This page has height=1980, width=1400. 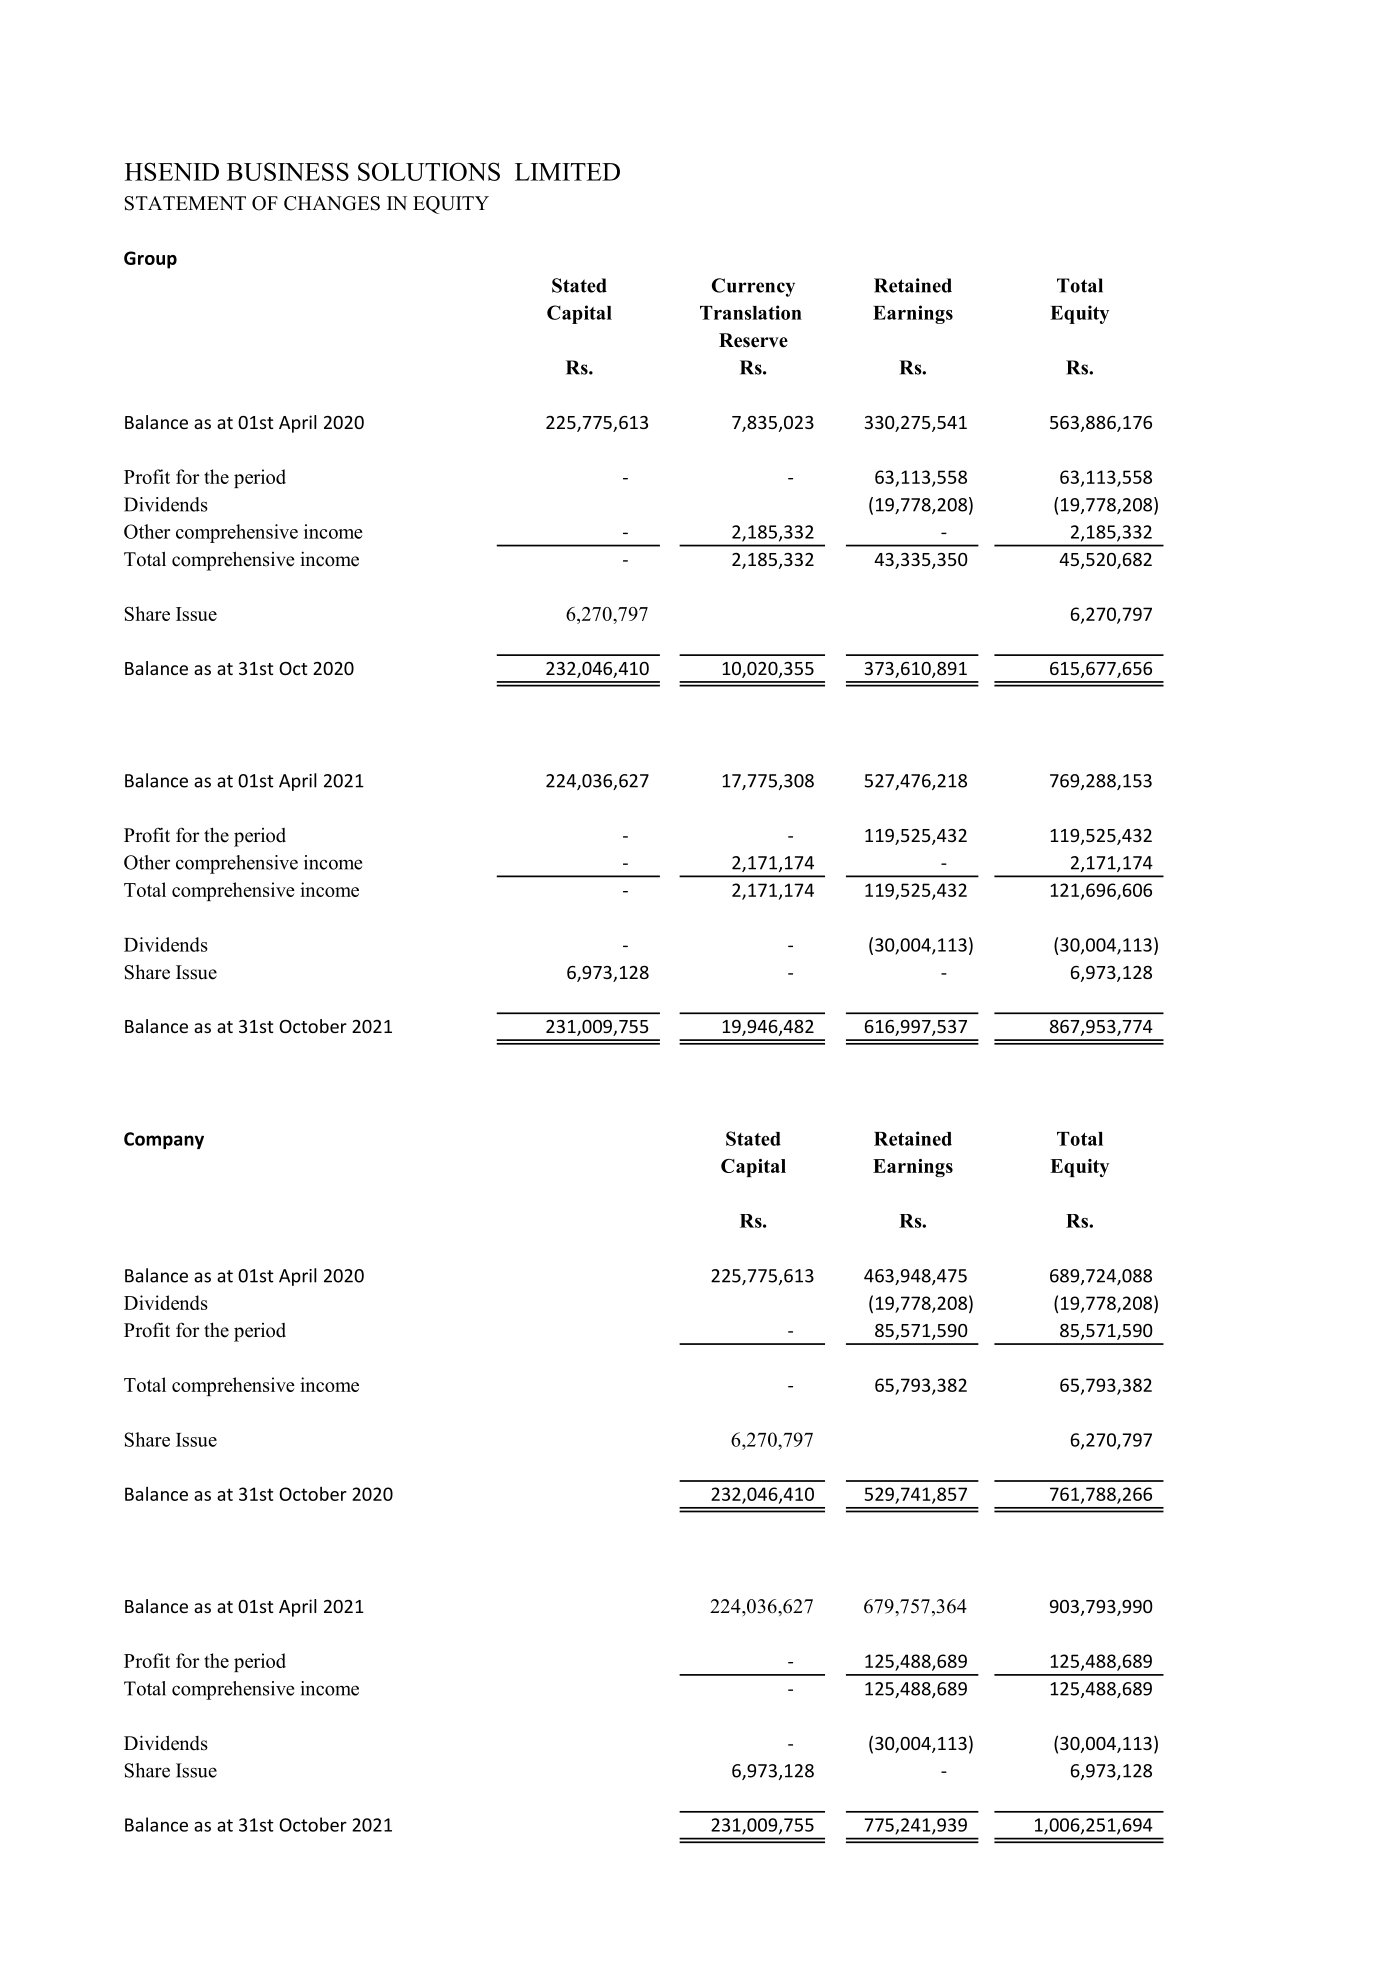 What do you see at coordinates (429, 171) in the page?
I see `SOLUTIONS` at bounding box center [429, 171].
